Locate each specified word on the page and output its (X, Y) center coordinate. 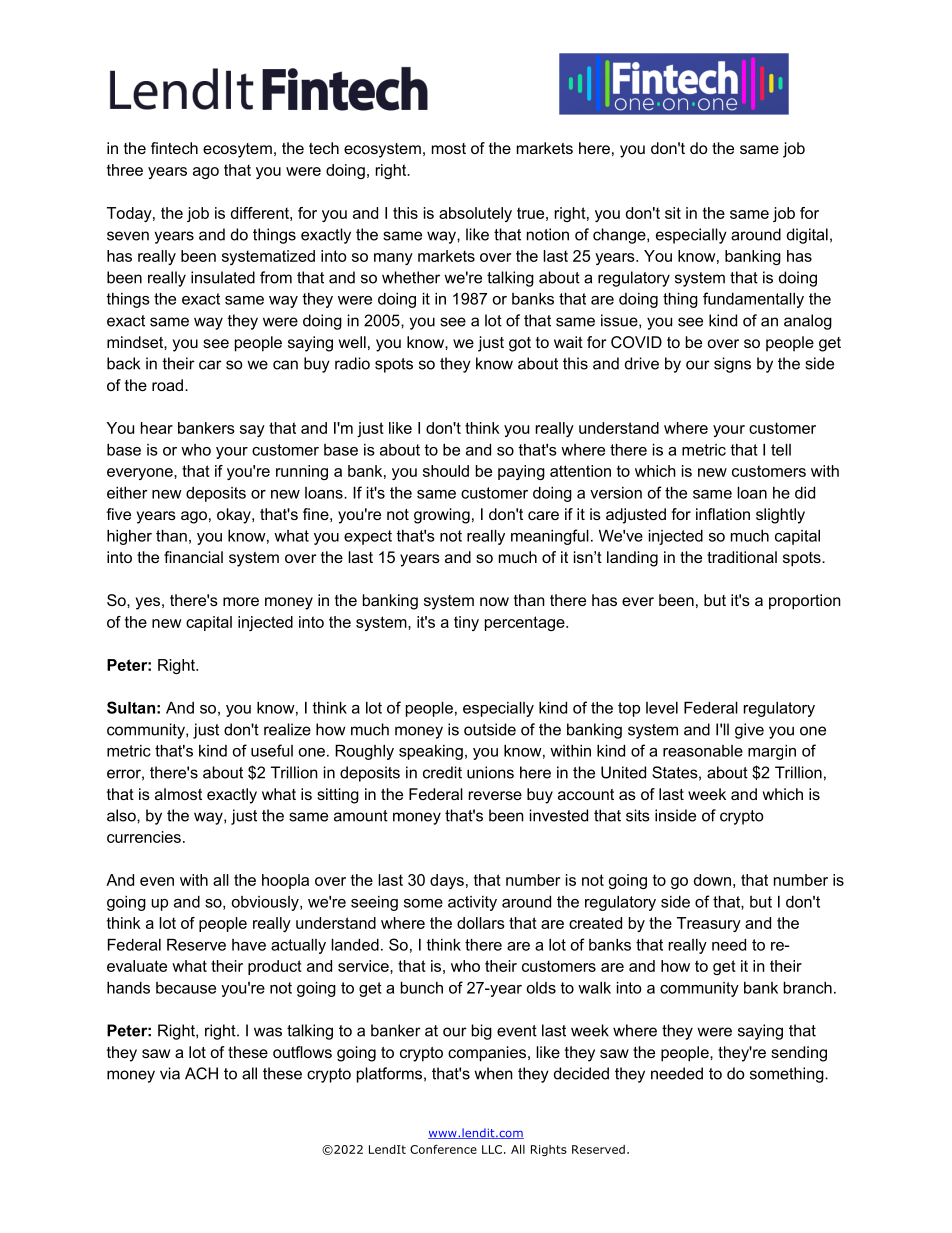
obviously (266, 903)
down (712, 880)
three (125, 170)
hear (157, 428)
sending (799, 1054)
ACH (201, 1073)
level (662, 708)
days (447, 881)
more (241, 601)
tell (781, 450)
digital (807, 236)
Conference (443, 1149)
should (446, 471)
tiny (466, 623)
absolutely (475, 214)
